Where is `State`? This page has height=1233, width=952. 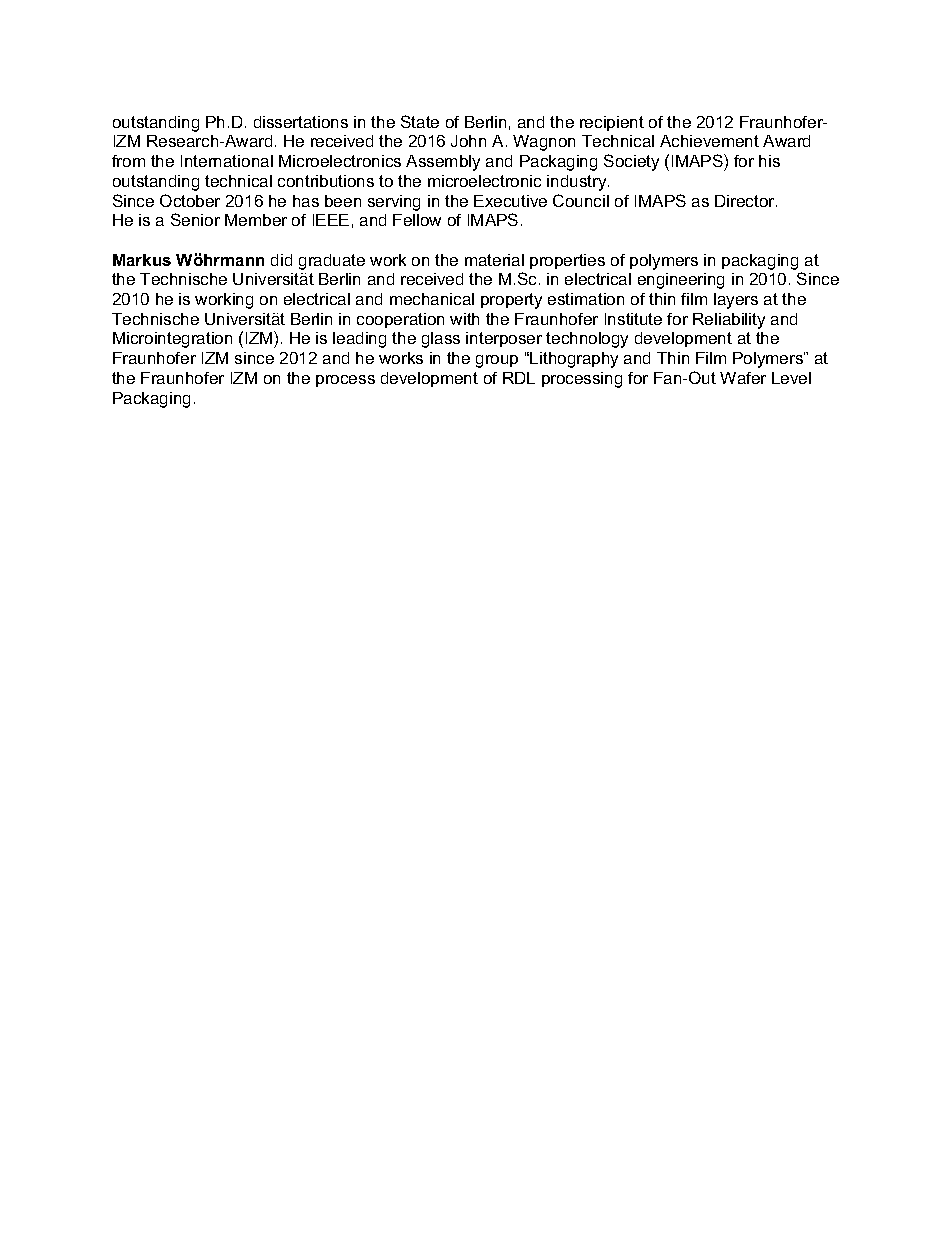 State is located at coordinates (420, 121).
